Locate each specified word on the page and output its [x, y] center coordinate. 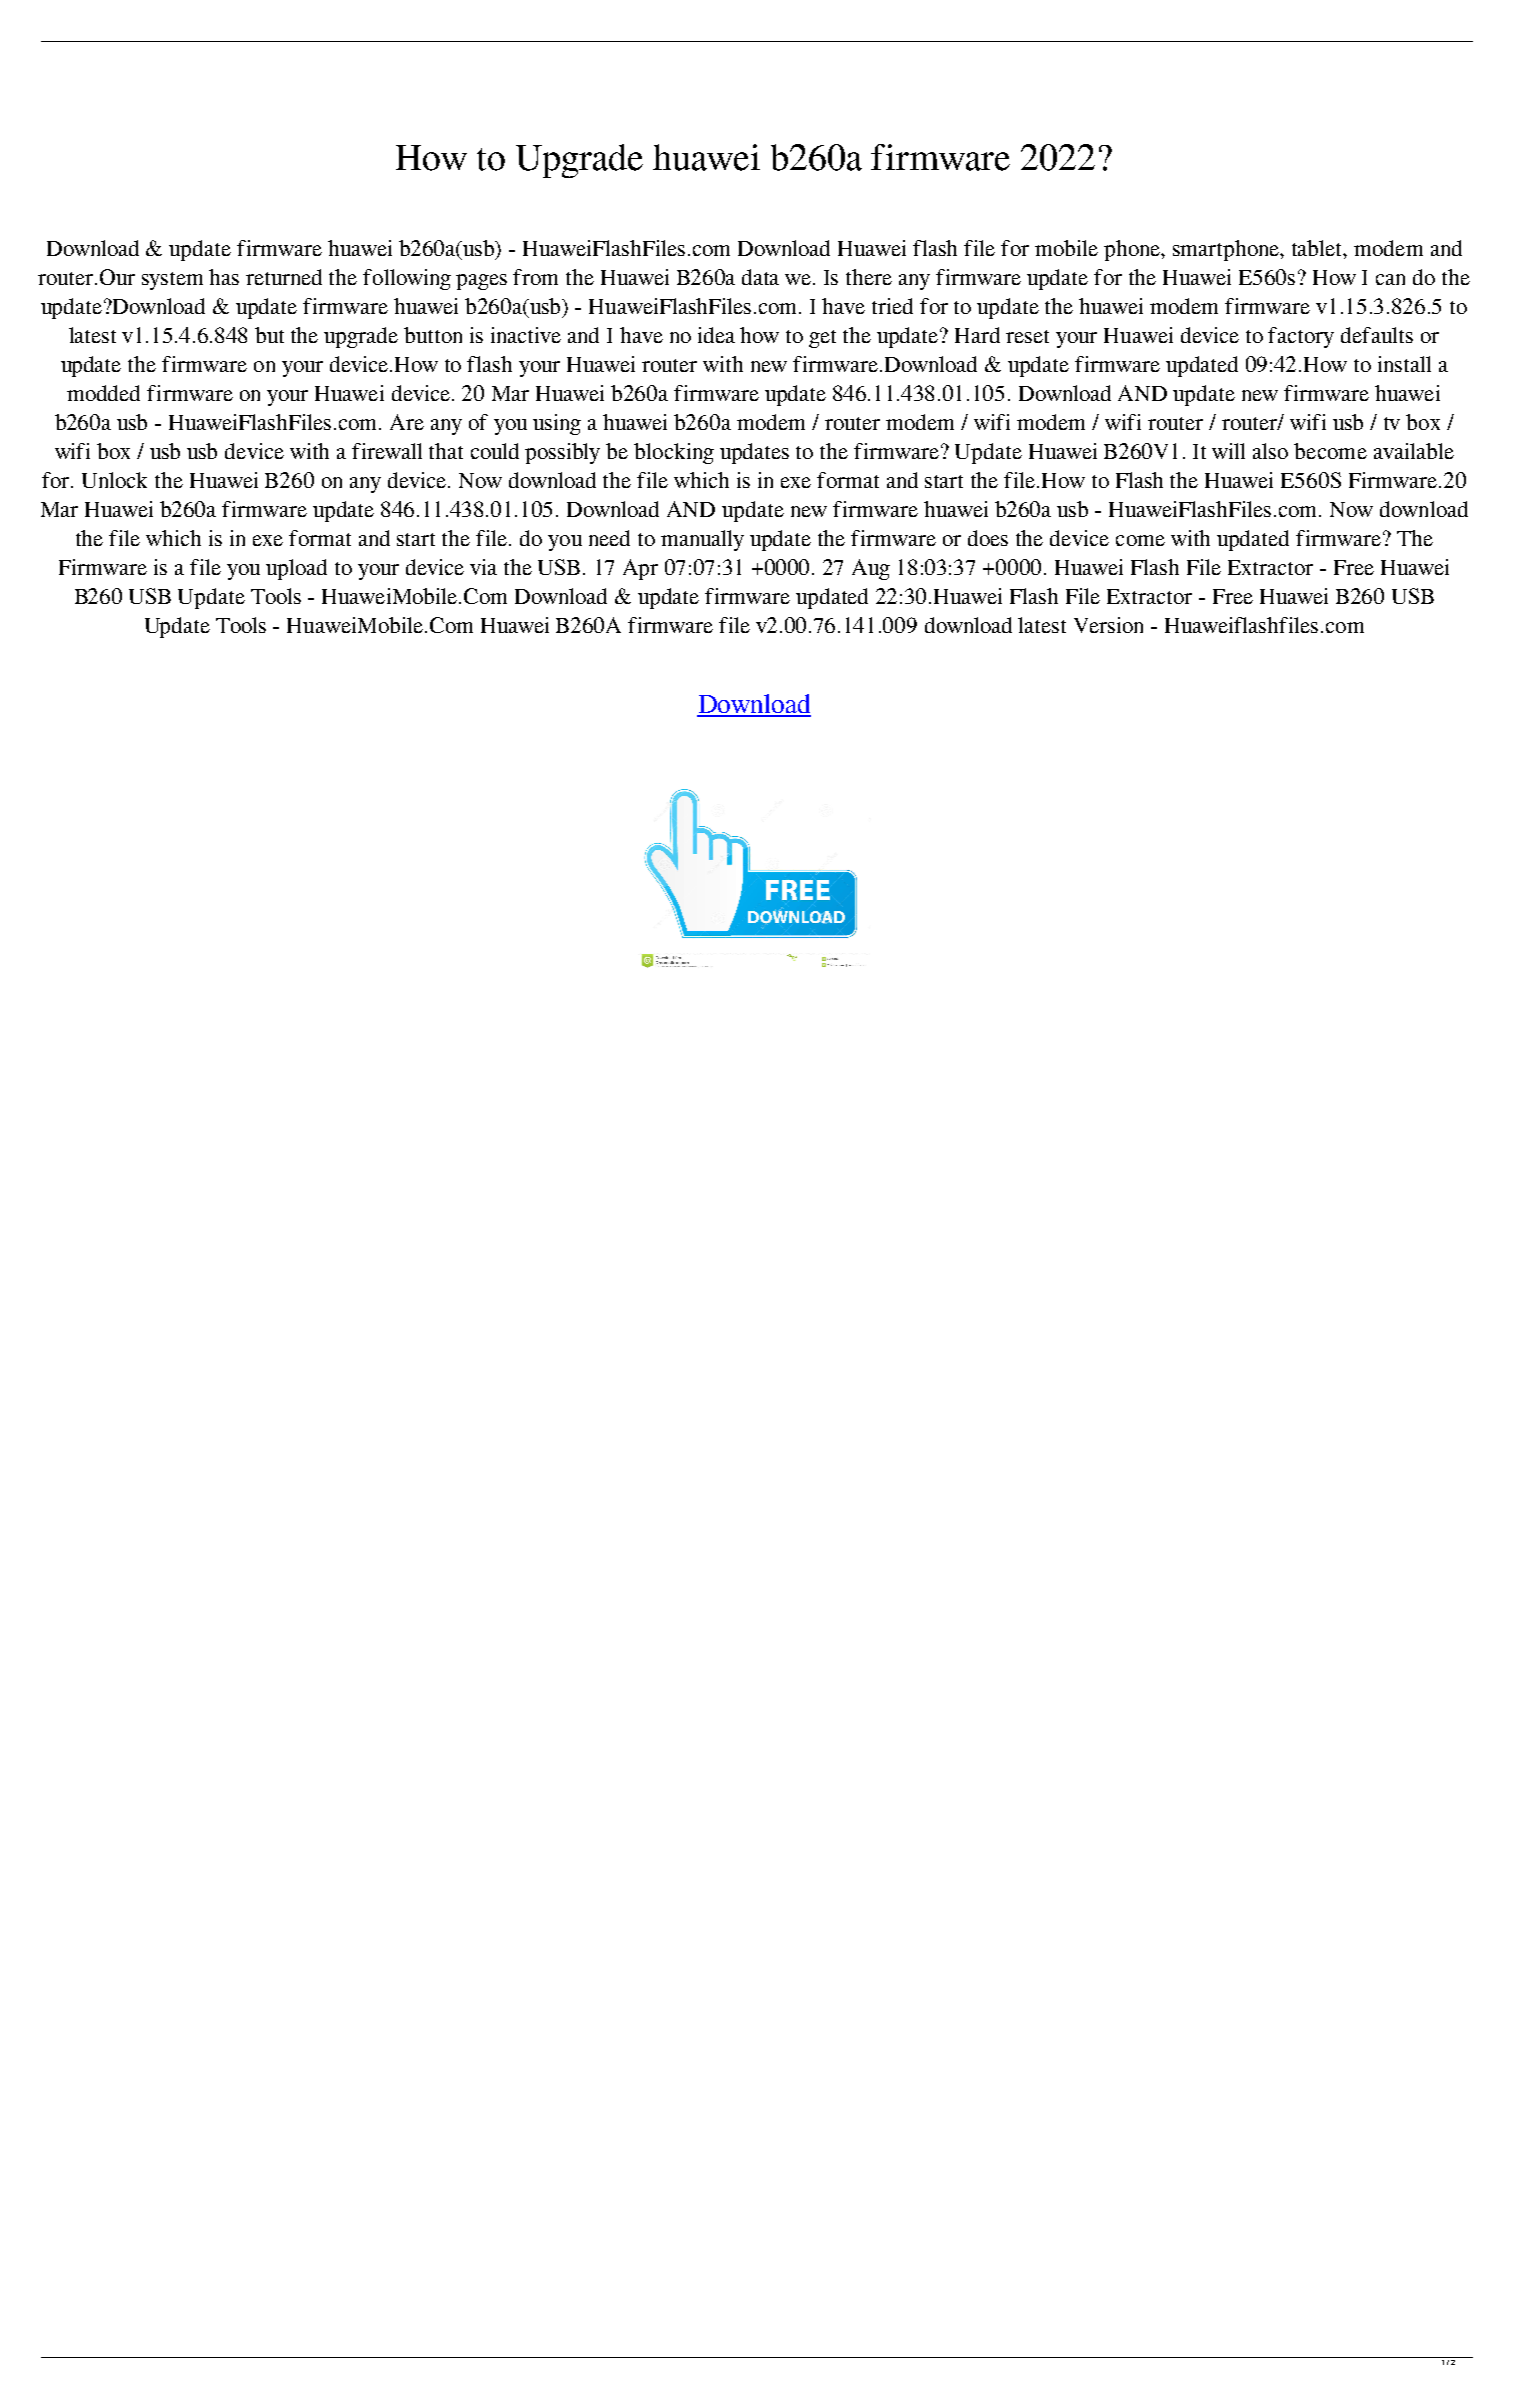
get [822, 339]
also [1270, 451]
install [1404, 364]
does [988, 538]
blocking [674, 453]
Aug [871, 569]
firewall [387, 451]
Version [1108, 625]
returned [284, 277]
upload [296, 569]
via [483, 567]
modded [103, 393]
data [760, 277]
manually [702, 540]
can [1390, 279]
